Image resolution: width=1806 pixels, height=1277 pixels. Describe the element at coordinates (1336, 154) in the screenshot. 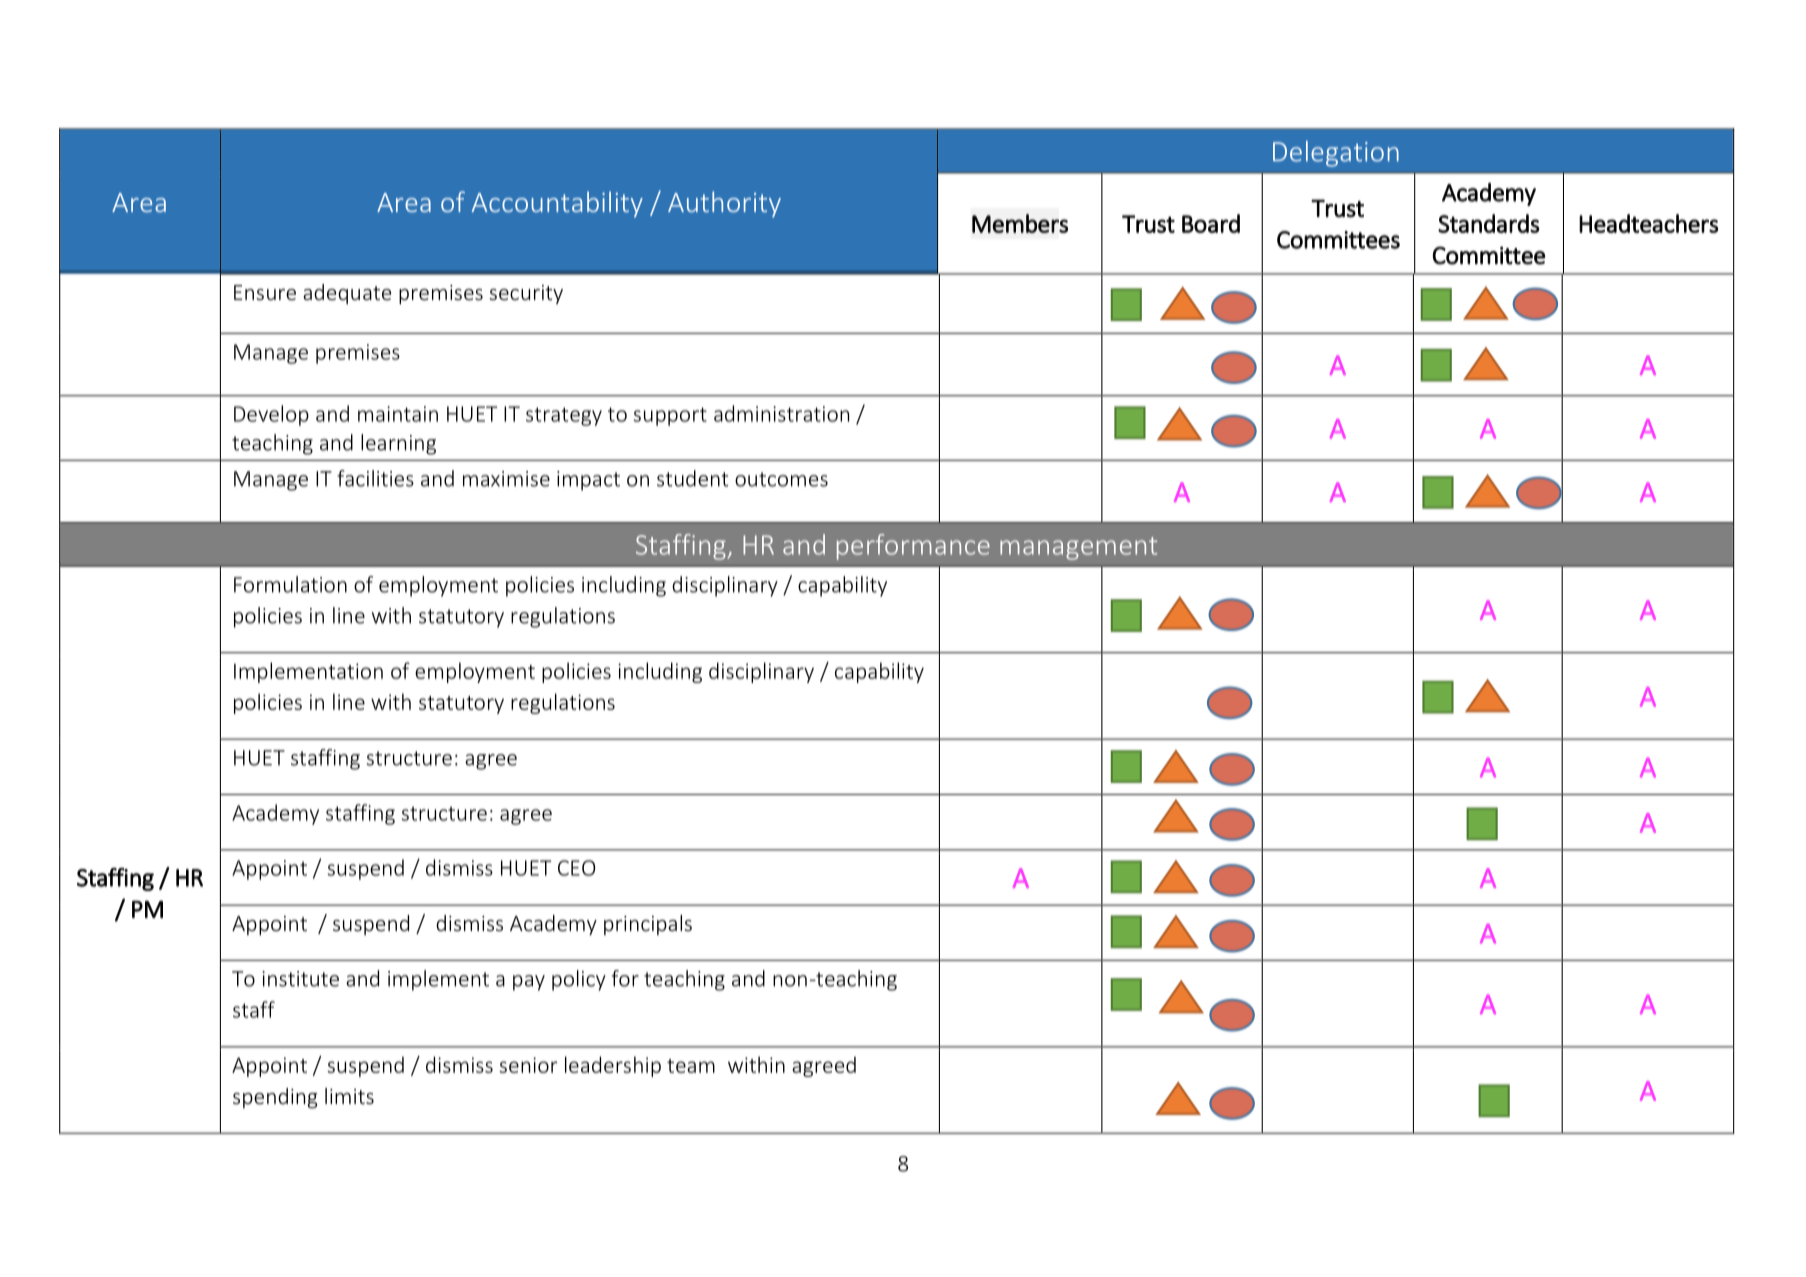

I see `Delegation` at that location.
